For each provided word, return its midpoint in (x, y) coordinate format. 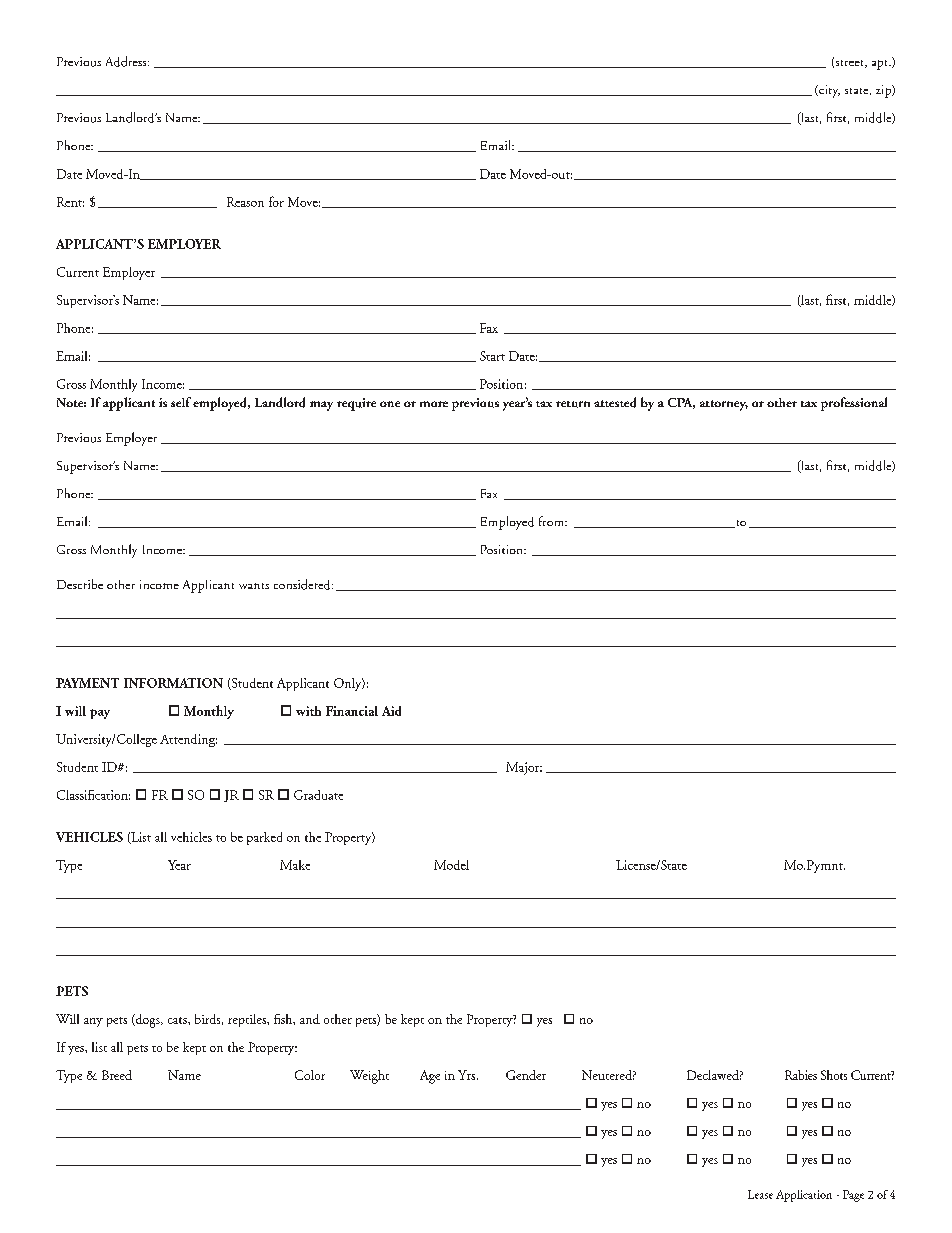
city (828, 91)
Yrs (468, 1075)
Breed (117, 1075)
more (434, 404)
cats (178, 1020)
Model (451, 865)
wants (254, 586)
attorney (724, 405)
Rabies (801, 1075)
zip (884, 91)
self (181, 402)
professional (854, 404)
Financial (352, 711)
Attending (188, 740)
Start (492, 356)
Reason (245, 202)
